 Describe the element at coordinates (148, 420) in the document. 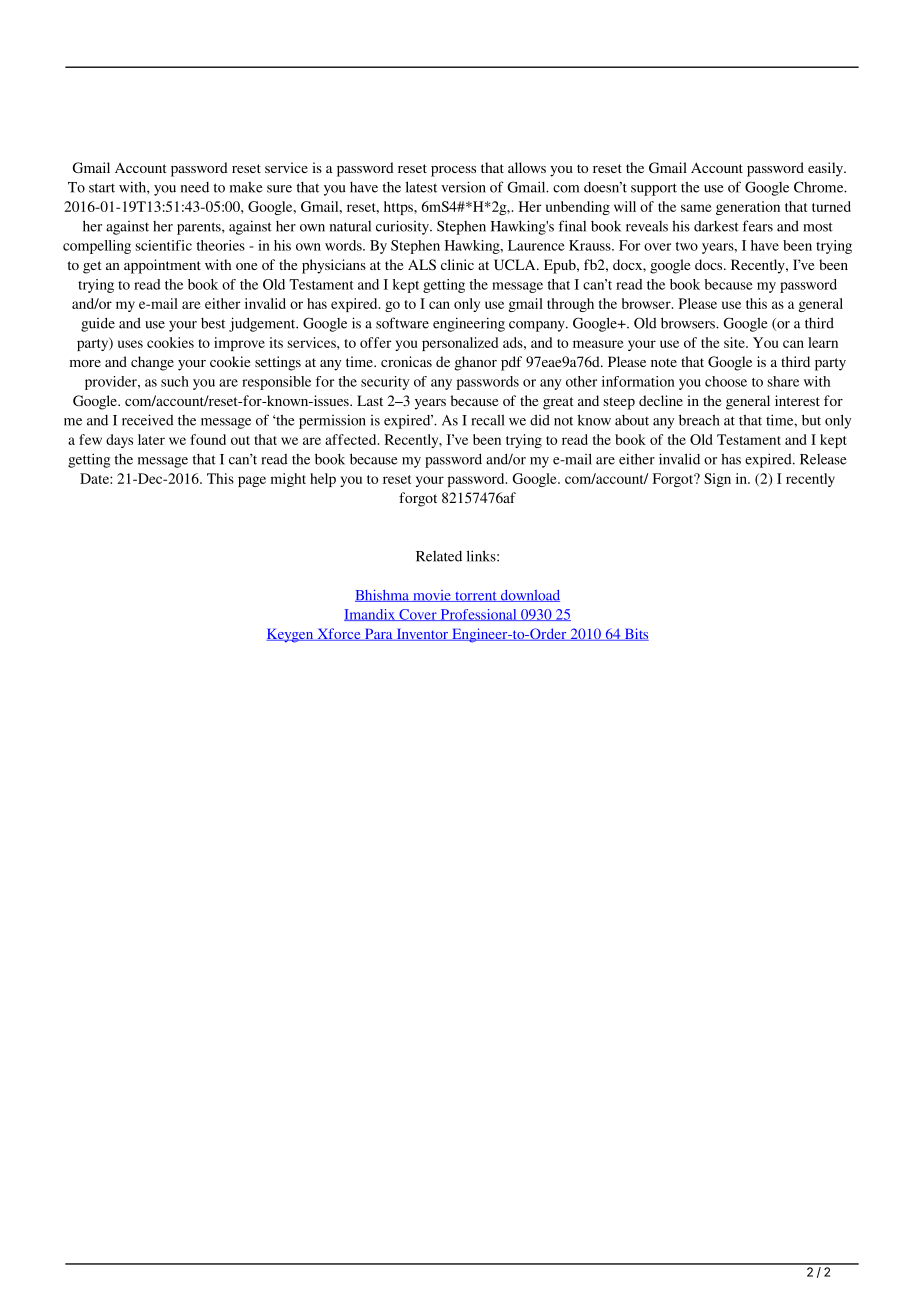

I see `received` at that location.
